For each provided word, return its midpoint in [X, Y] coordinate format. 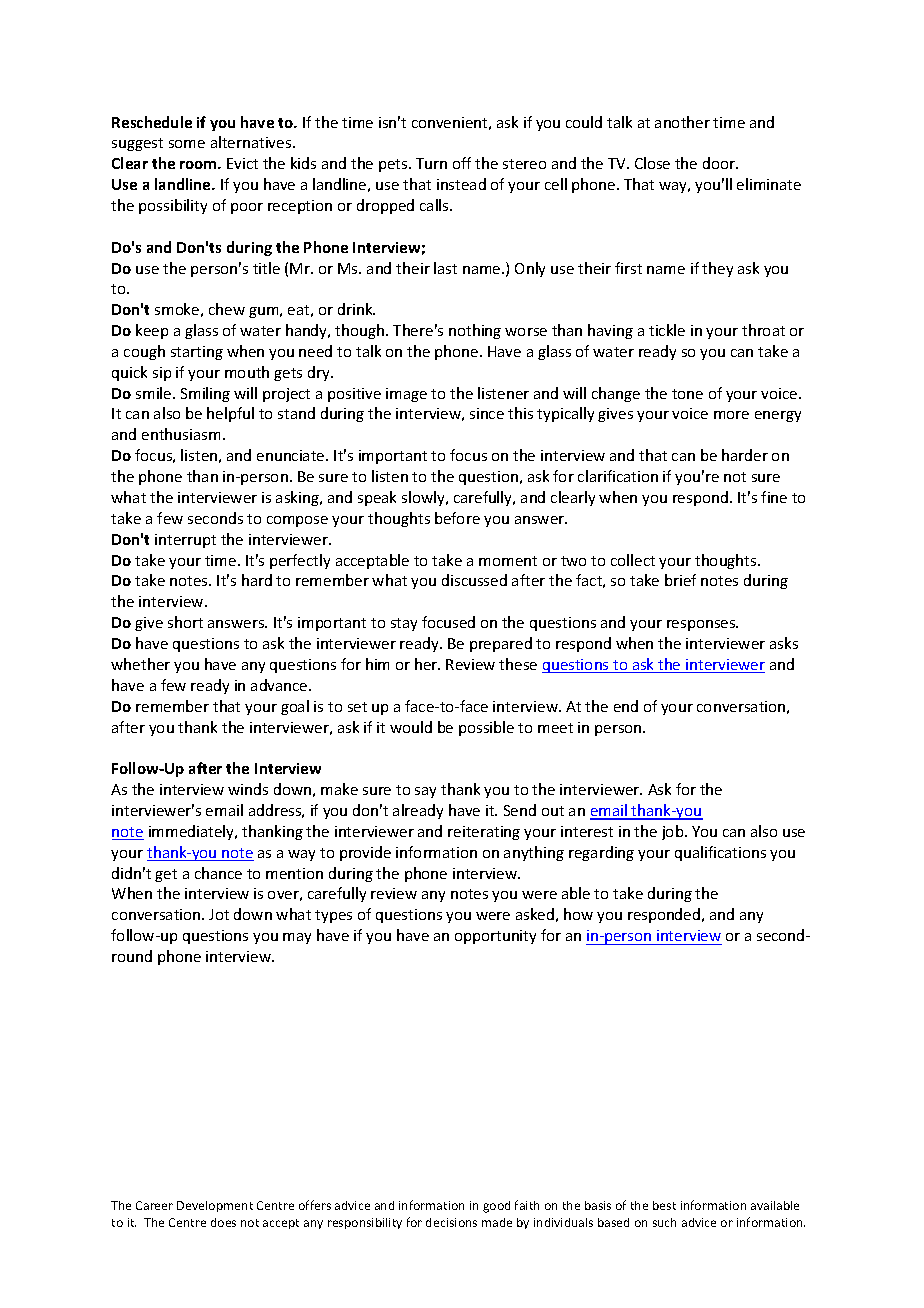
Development [215, 1206]
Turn [431, 163]
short [185, 622]
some [187, 144]
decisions [451, 1222]
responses [702, 625]
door [720, 163]
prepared [501, 644]
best [664, 1205]
